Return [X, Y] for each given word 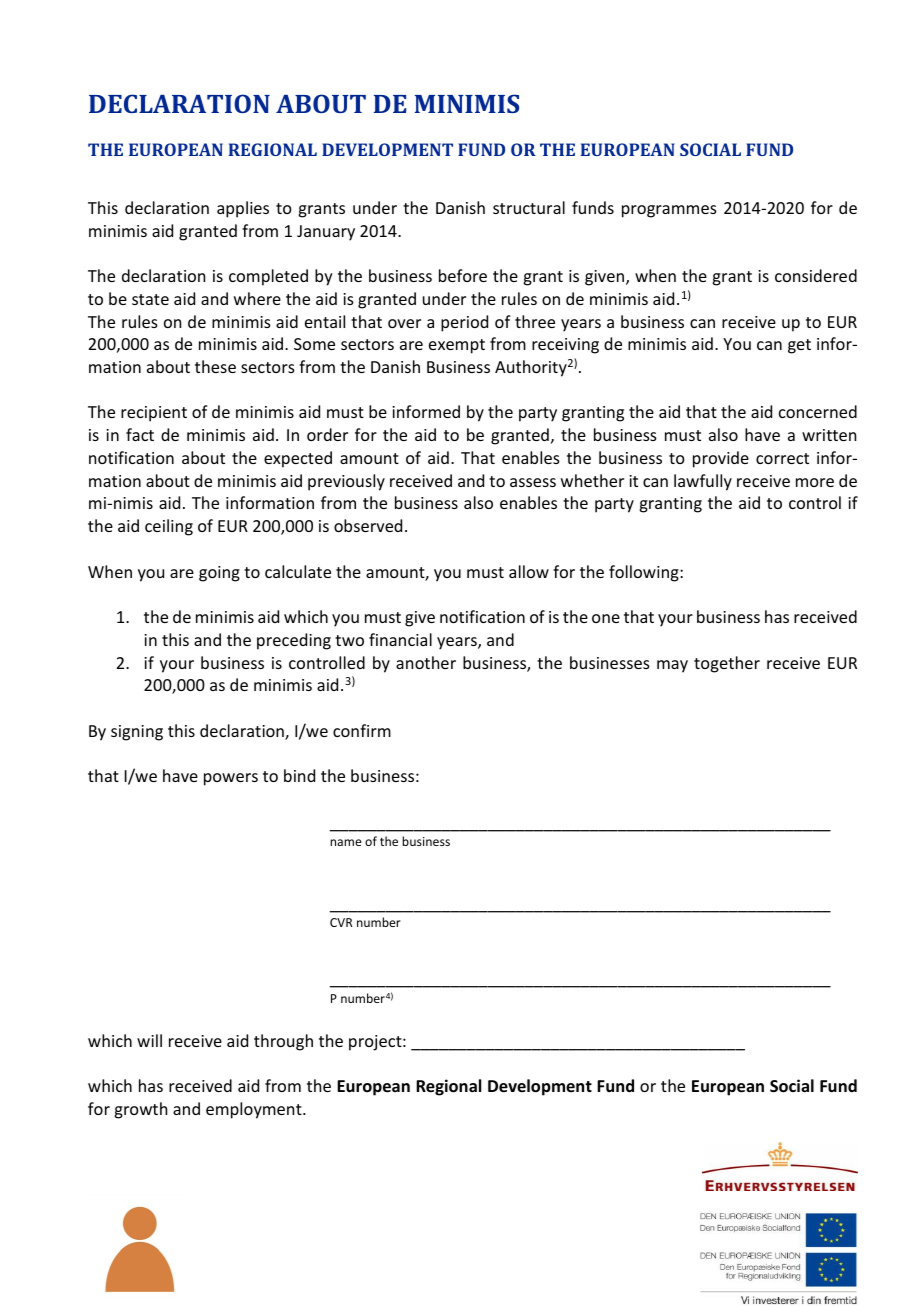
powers [231, 779]
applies [243, 209]
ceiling [169, 527]
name [346, 842]
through [283, 1042]
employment [255, 1110]
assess [533, 482]
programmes [669, 211]
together [727, 664]
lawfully [703, 482]
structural [529, 207]
